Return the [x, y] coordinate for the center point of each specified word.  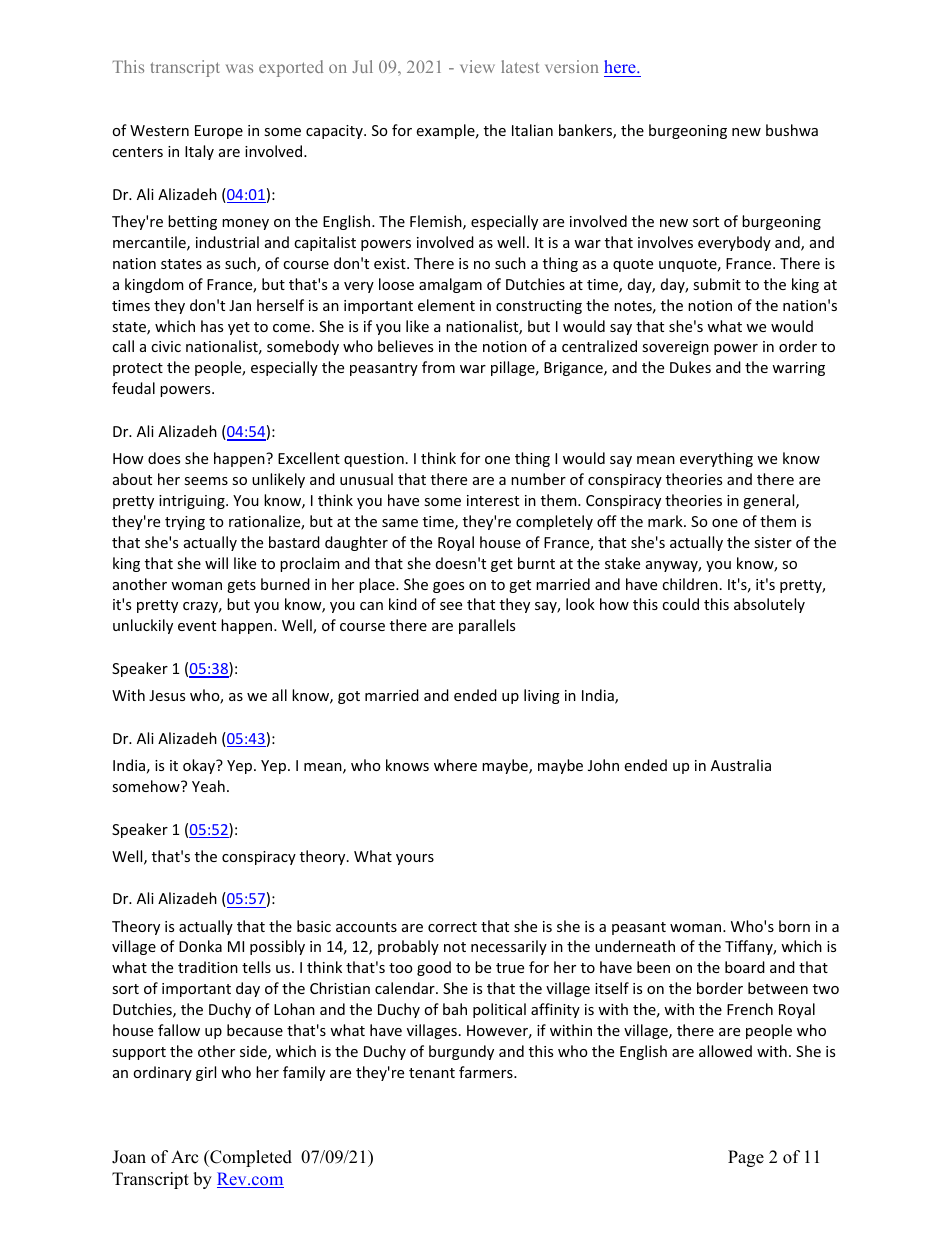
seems [206, 481]
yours [415, 859]
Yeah [208, 786]
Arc [184, 1157]
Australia [741, 765]
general [770, 501]
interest [493, 500]
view [477, 66]
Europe [219, 132]
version [572, 66]
